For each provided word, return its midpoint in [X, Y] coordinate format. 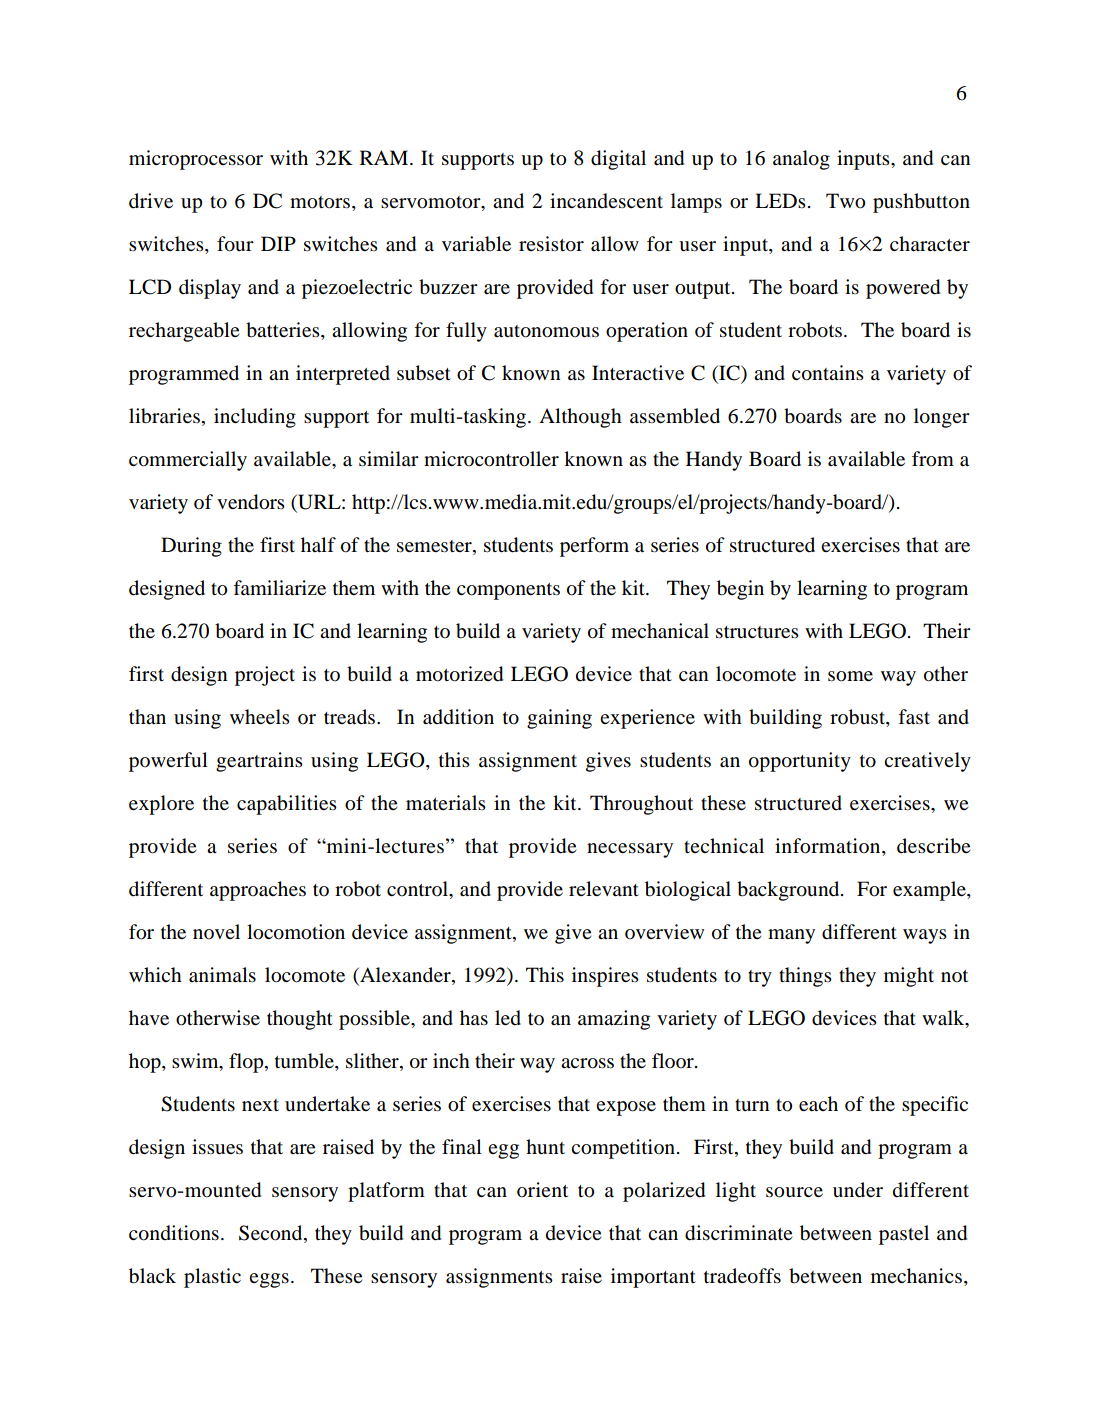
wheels [260, 717]
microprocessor [196, 160]
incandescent [606, 201]
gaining [559, 719]
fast [914, 717]
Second [272, 1234]
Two [845, 201]
